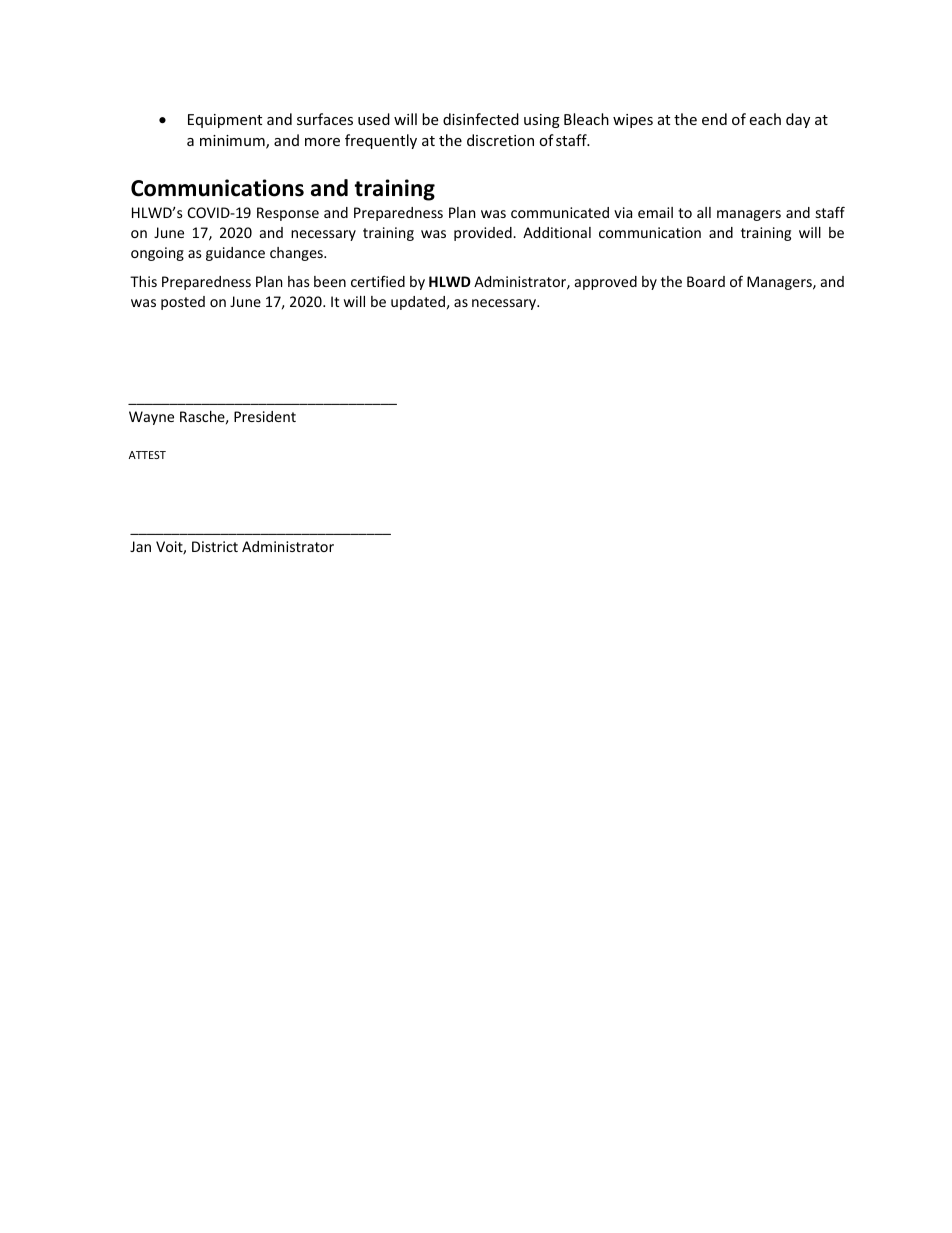 The height and width of the screenshot is (1233, 952). I want to click on Board, so click(706, 281).
